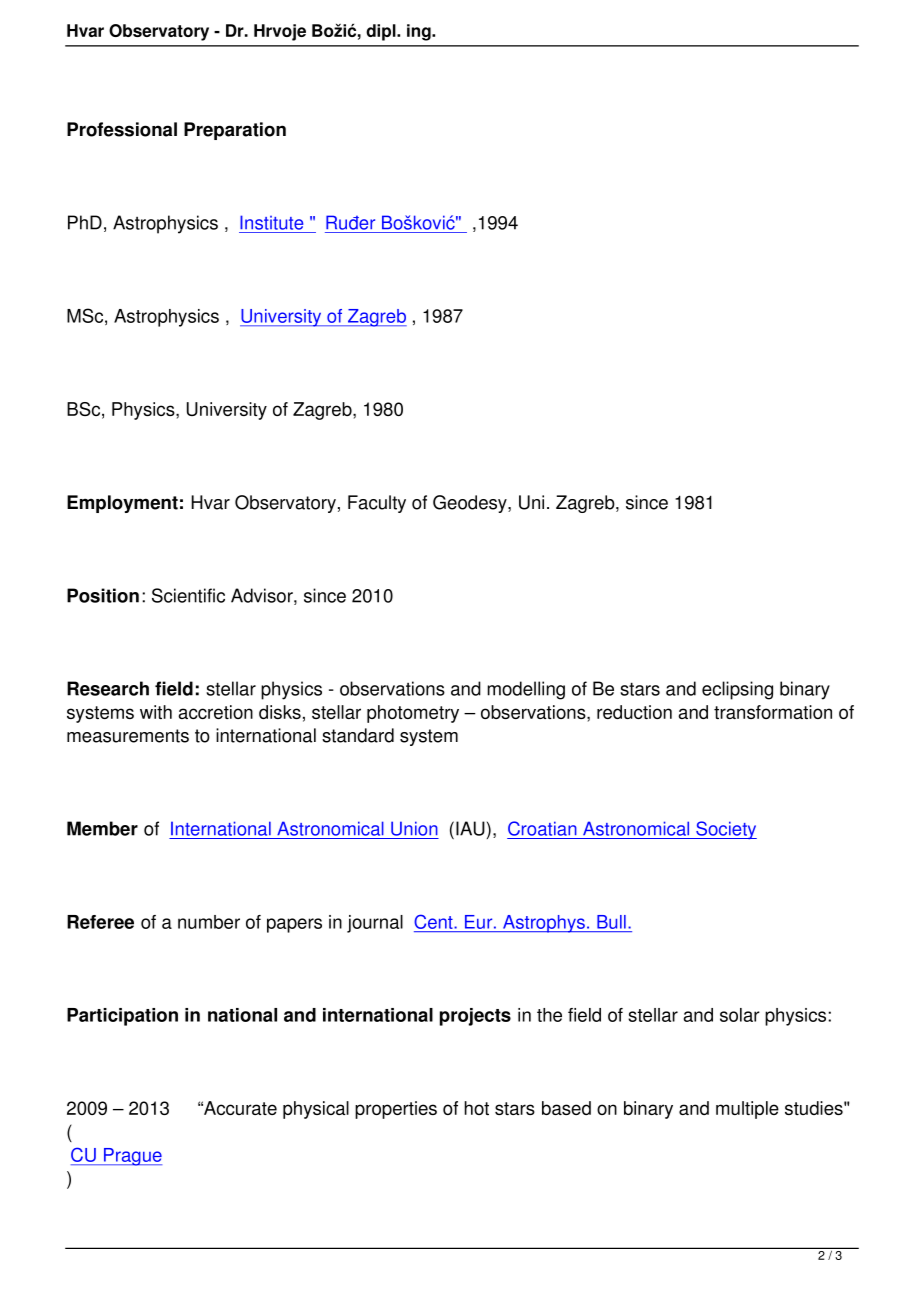 This screenshot has width=924, height=1308. I want to click on Prague, so click(132, 1157).
